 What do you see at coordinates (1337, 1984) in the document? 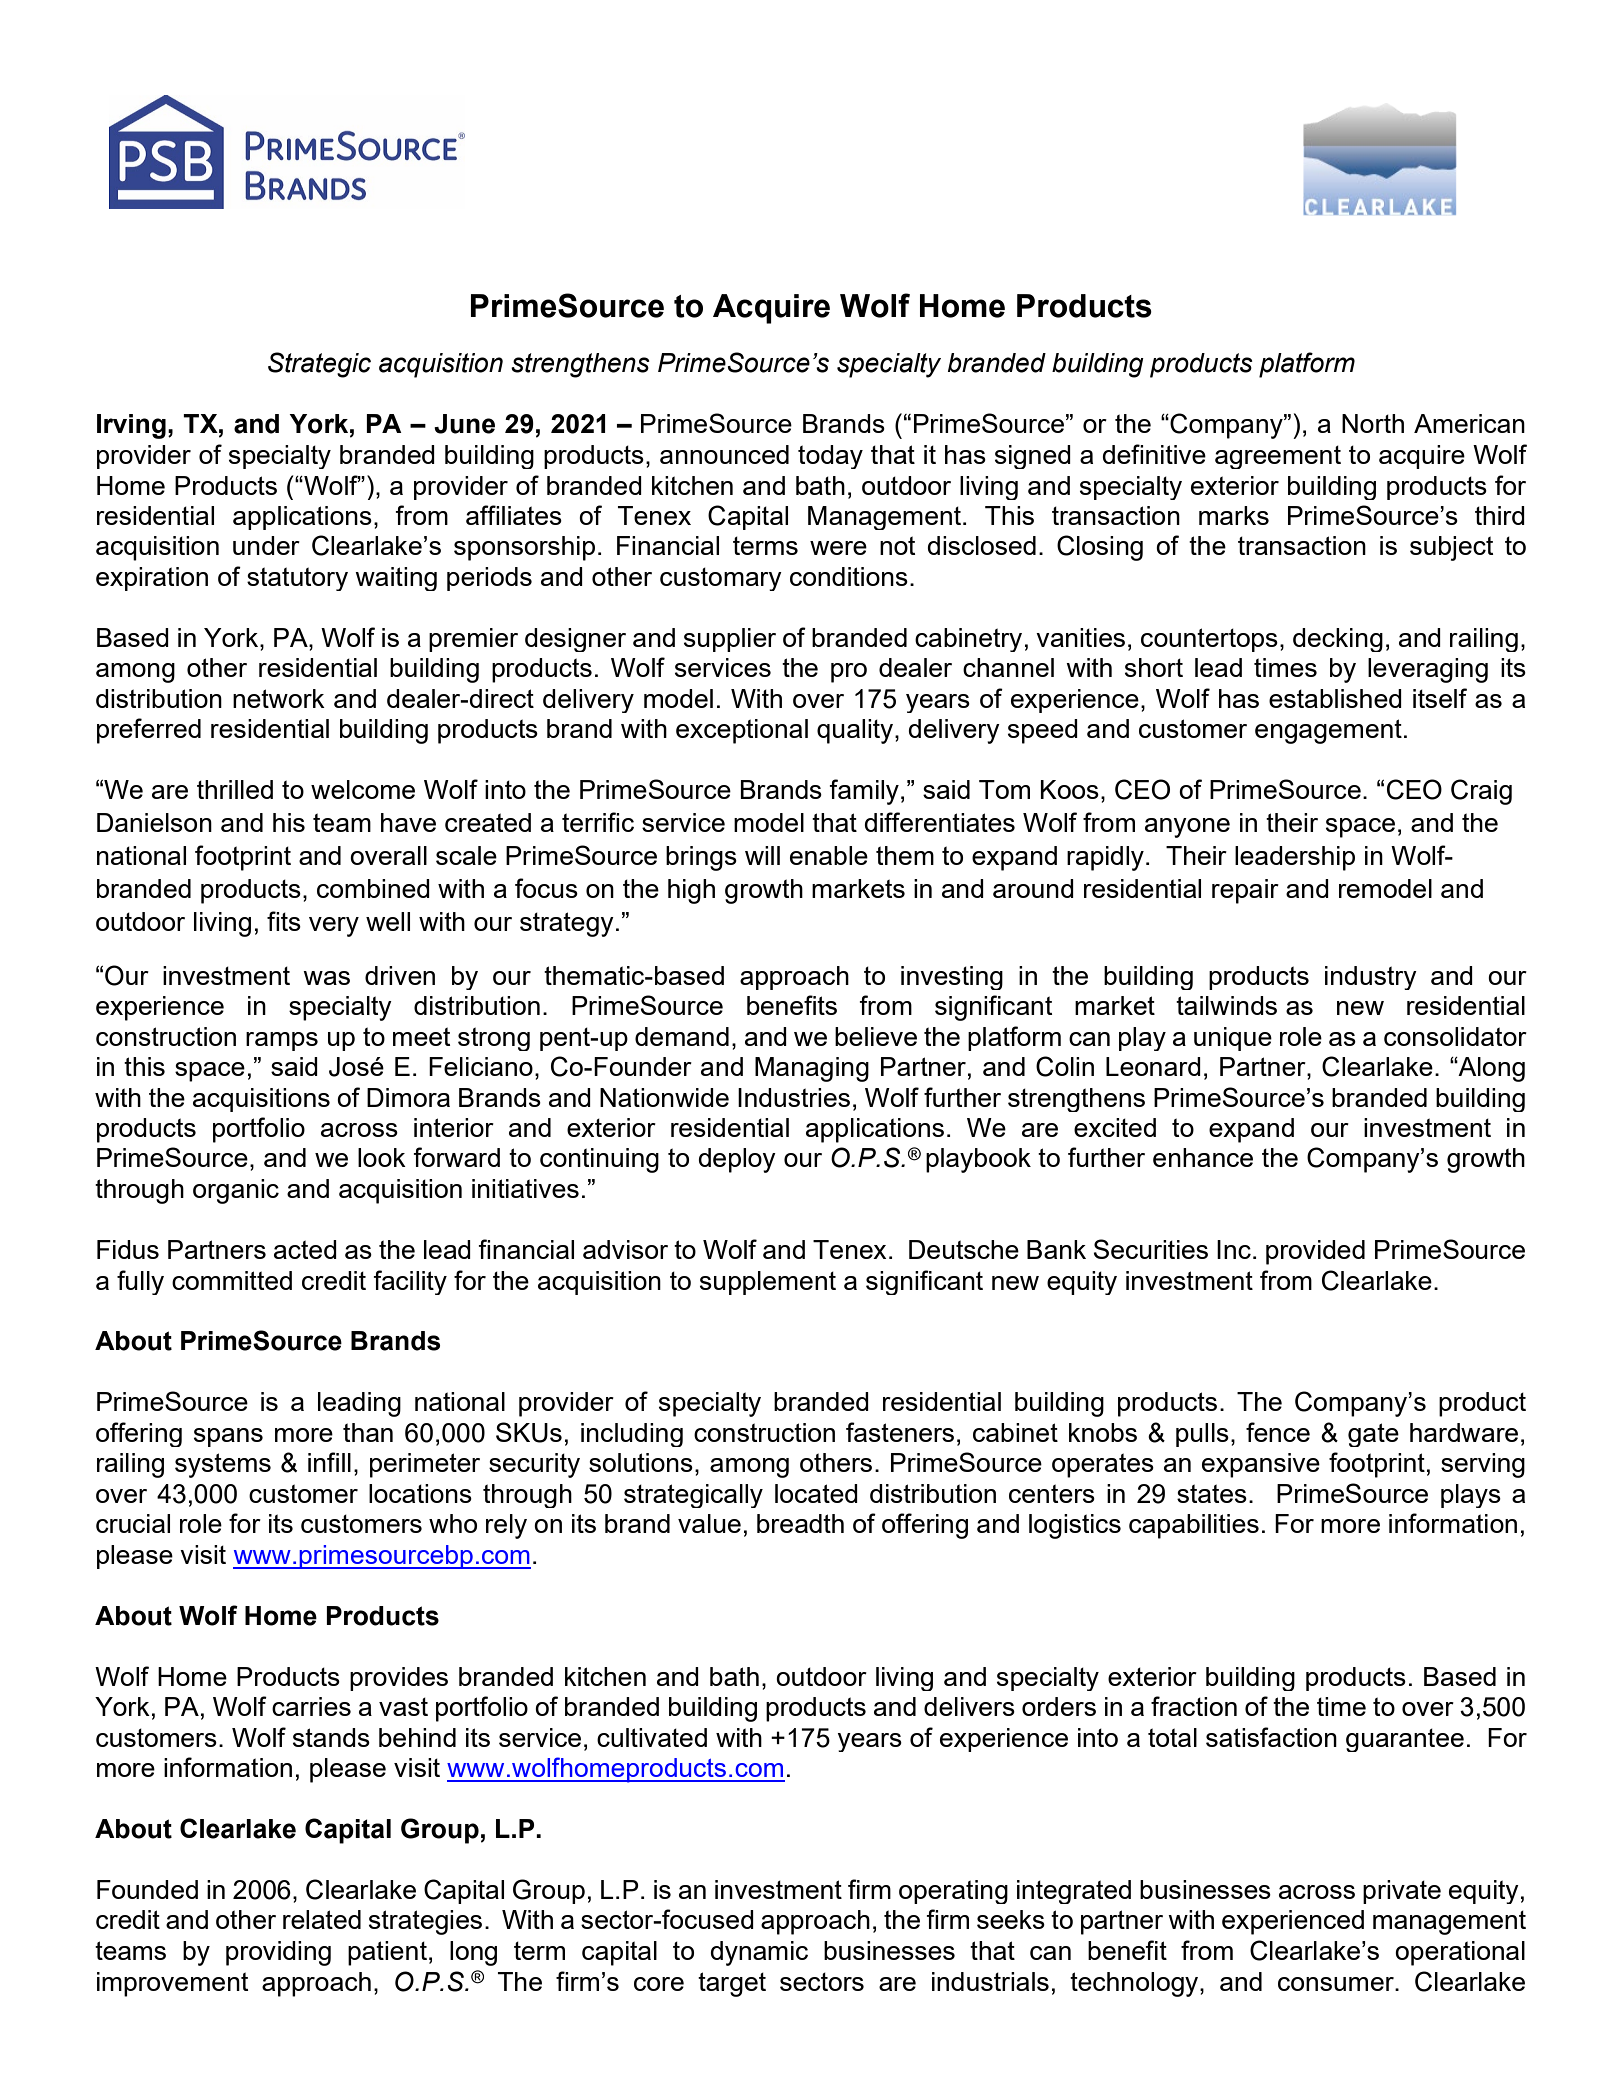
I see `consumer` at bounding box center [1337, 1984].
